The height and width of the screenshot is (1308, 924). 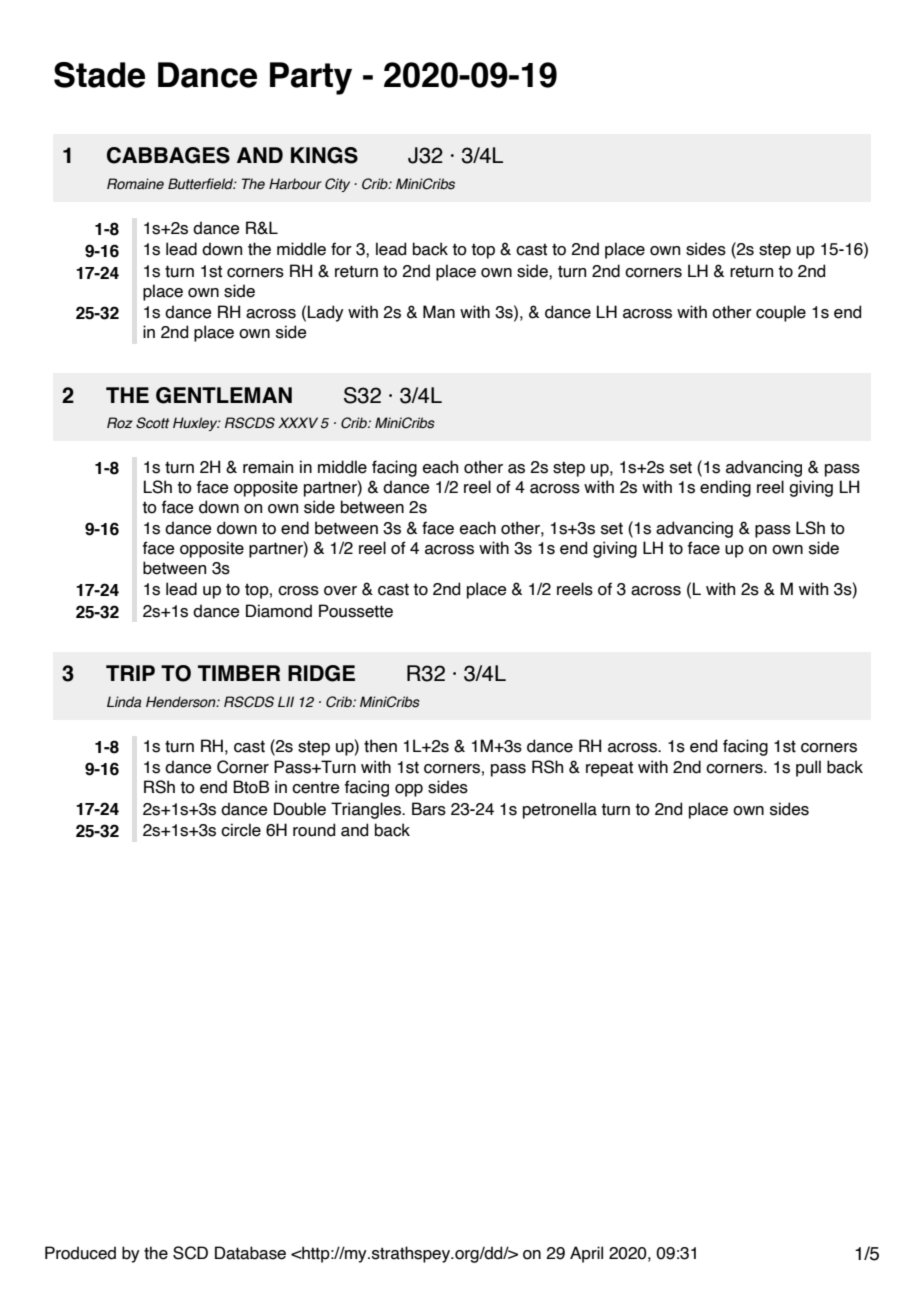 What do you see at coordinates (135, 184) in the screenshot?
I see `Romaine` at bounding box center [135, 184].
